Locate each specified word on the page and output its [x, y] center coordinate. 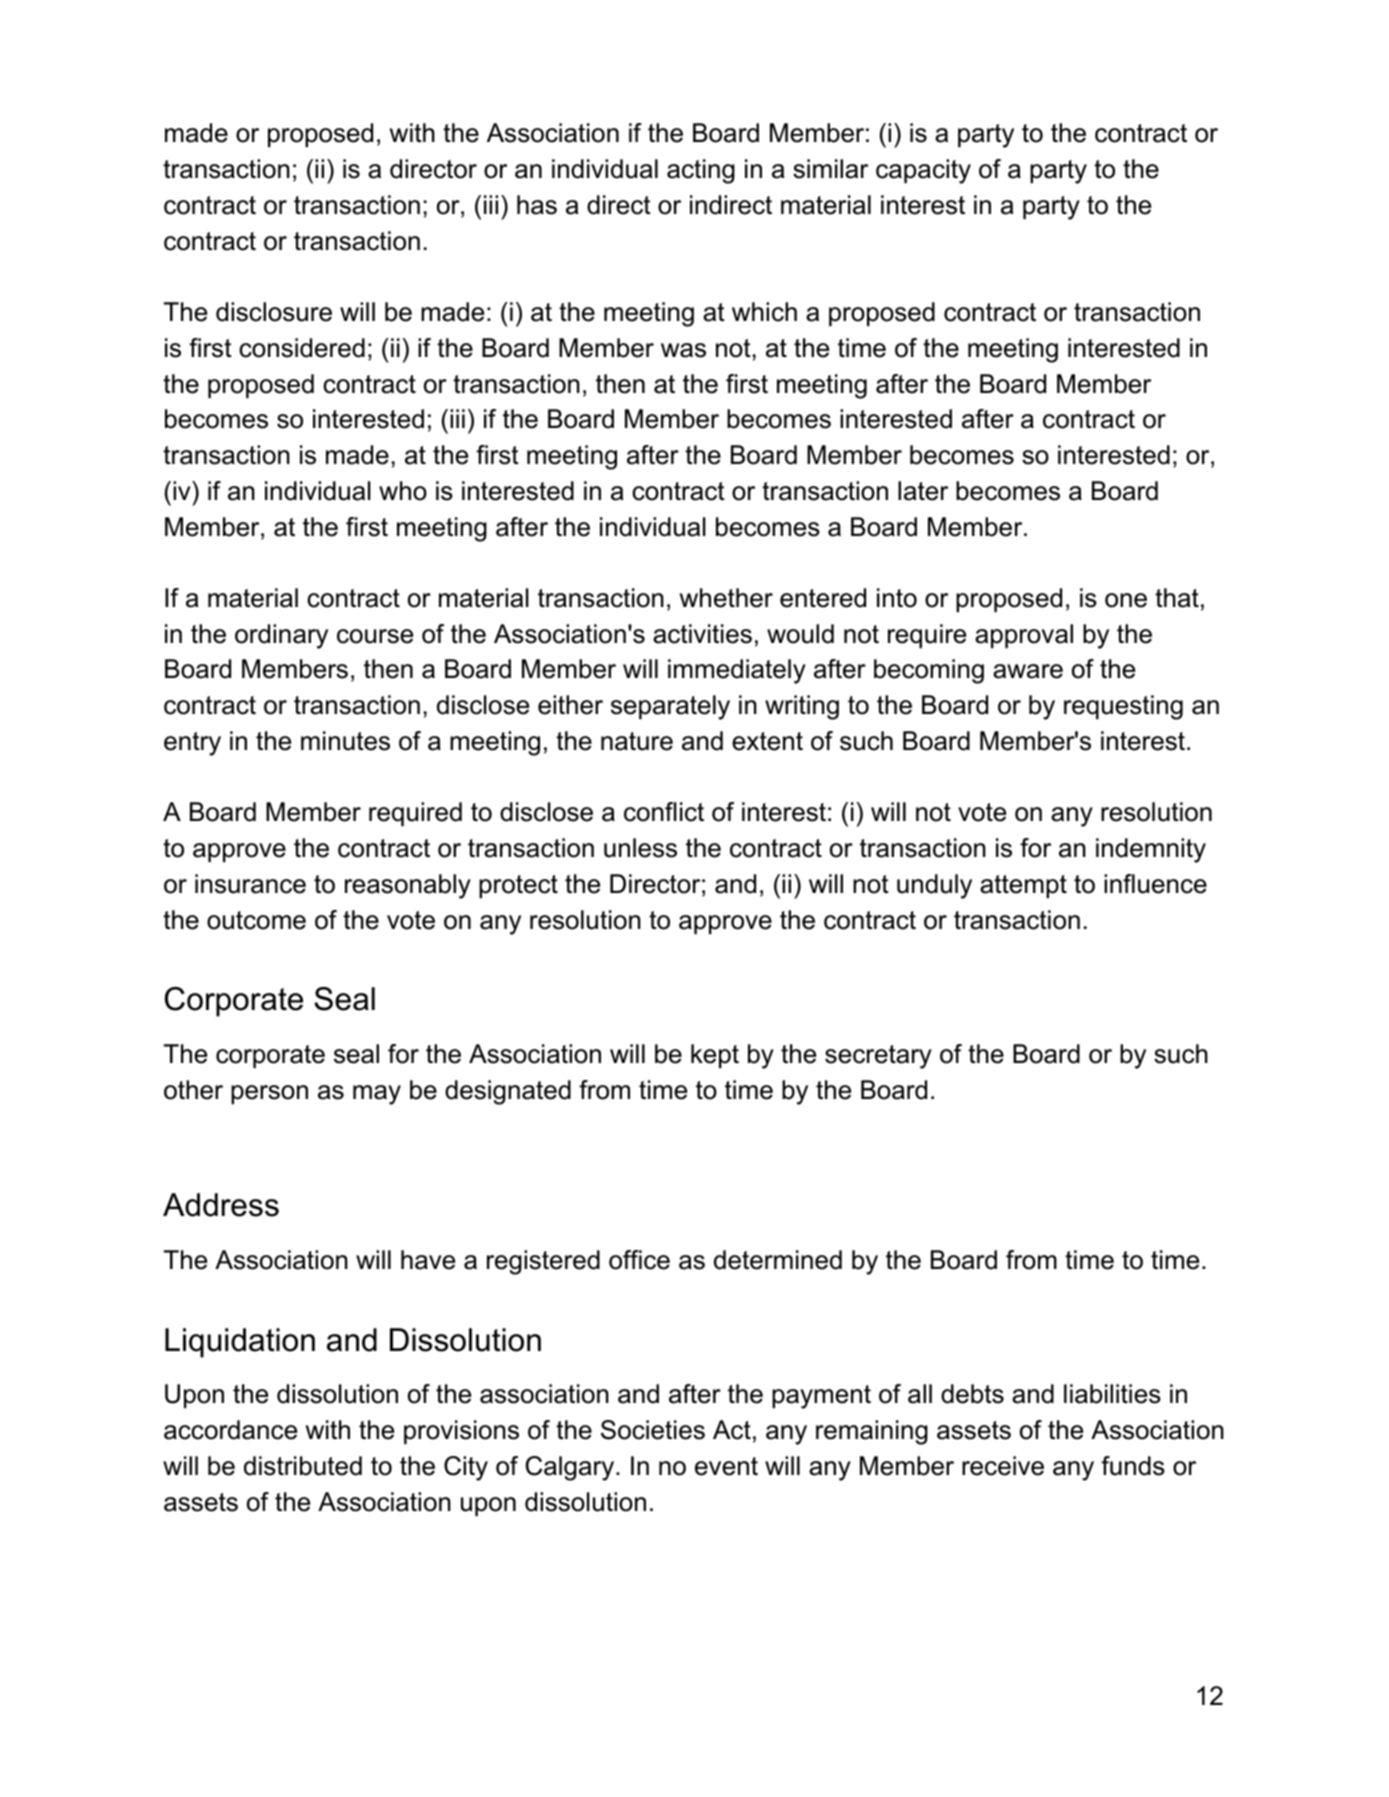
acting [701, 171]
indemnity [1151, 850]
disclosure [274, 312]
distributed [303, 1466]
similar [830, 169]
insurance [250, 884]
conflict [664, 812]
